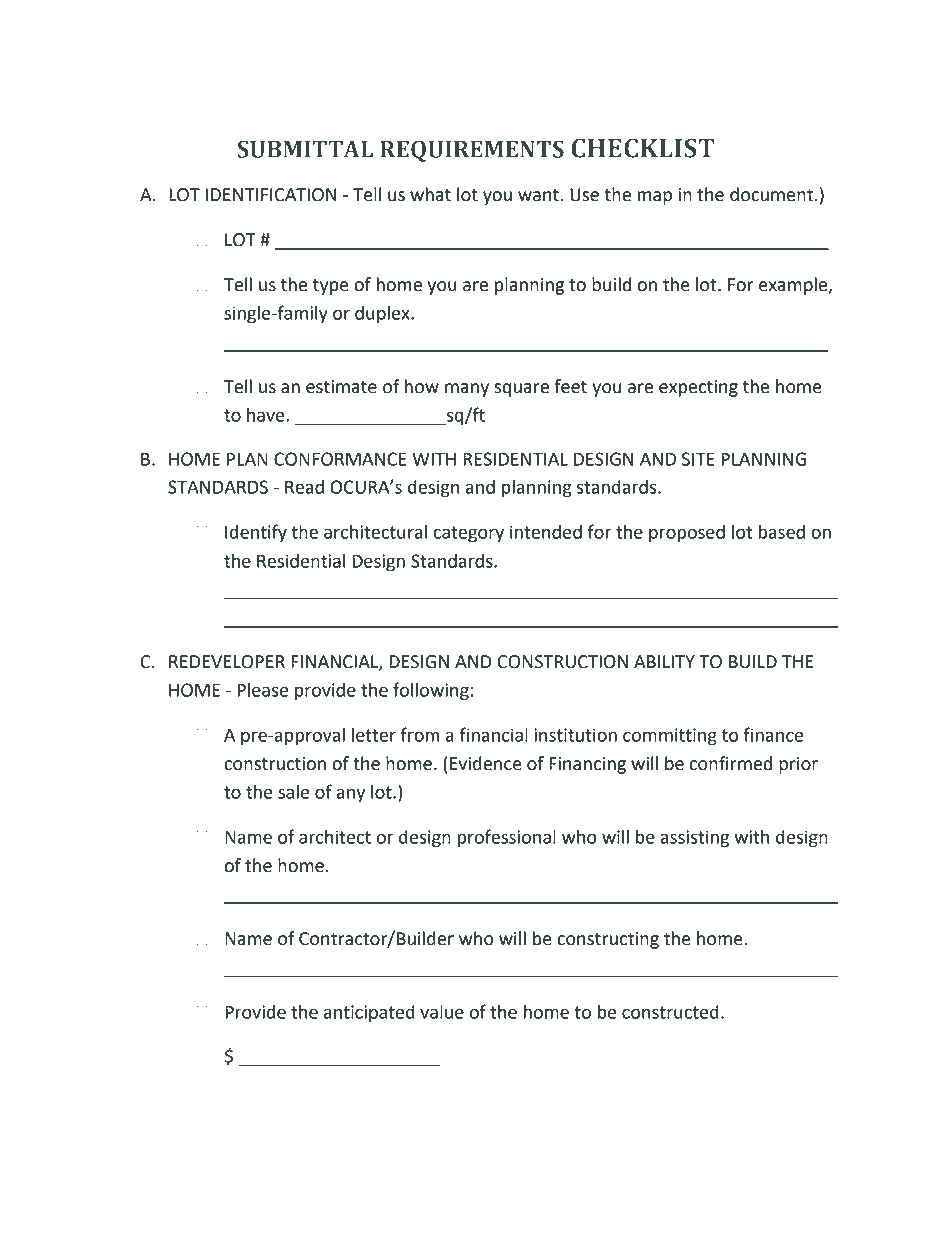 The height and width of the screenshot is (1233, 952). Describe the element at coordinates (698, 388) in the screenshot. I see `expecting` at that location.
